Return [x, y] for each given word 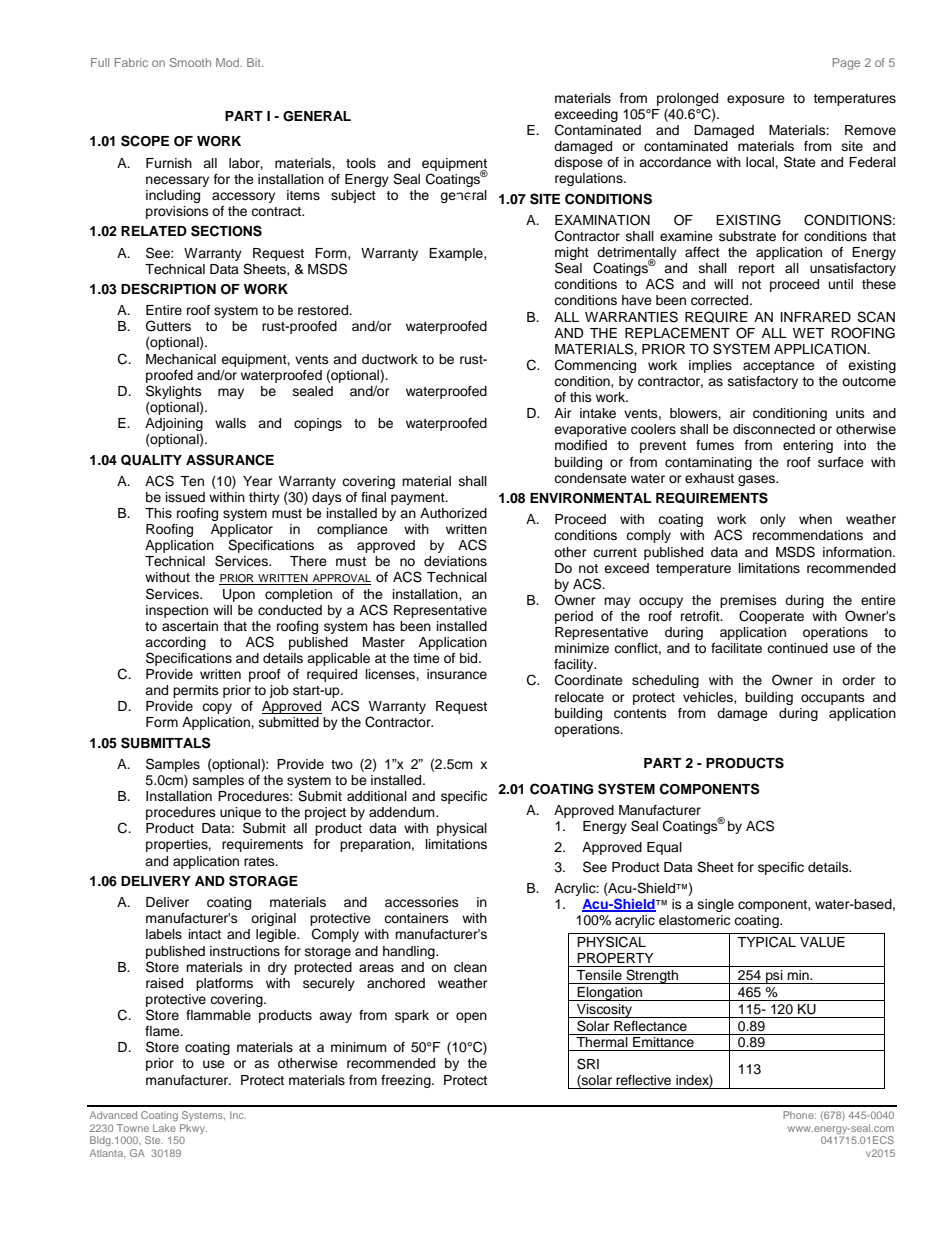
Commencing [595, 366]
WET [808, 333]
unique [240, 815]
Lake [164, 1128]
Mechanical [181, 359]
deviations [455, 561]
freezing [407, 1081]
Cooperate [771, 617]
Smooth [190, 62]
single [716, 905]
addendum [403, 812]
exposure [756, 100]
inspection [177, 611]
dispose [578, 163]
